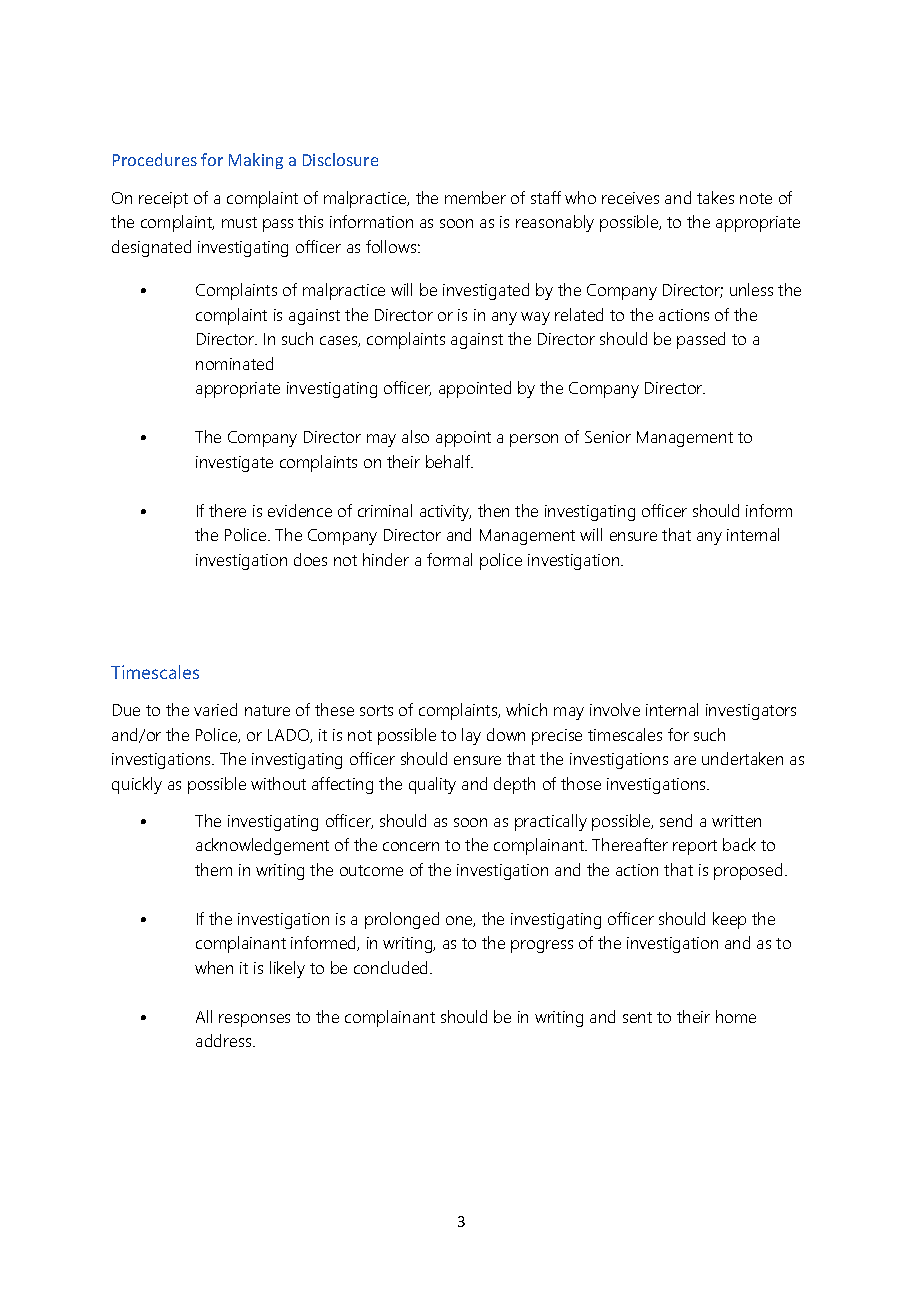  What do you see at coordinates (215, 709) in the screenshot?
I see `varied` at bounding box center [215, 709].
